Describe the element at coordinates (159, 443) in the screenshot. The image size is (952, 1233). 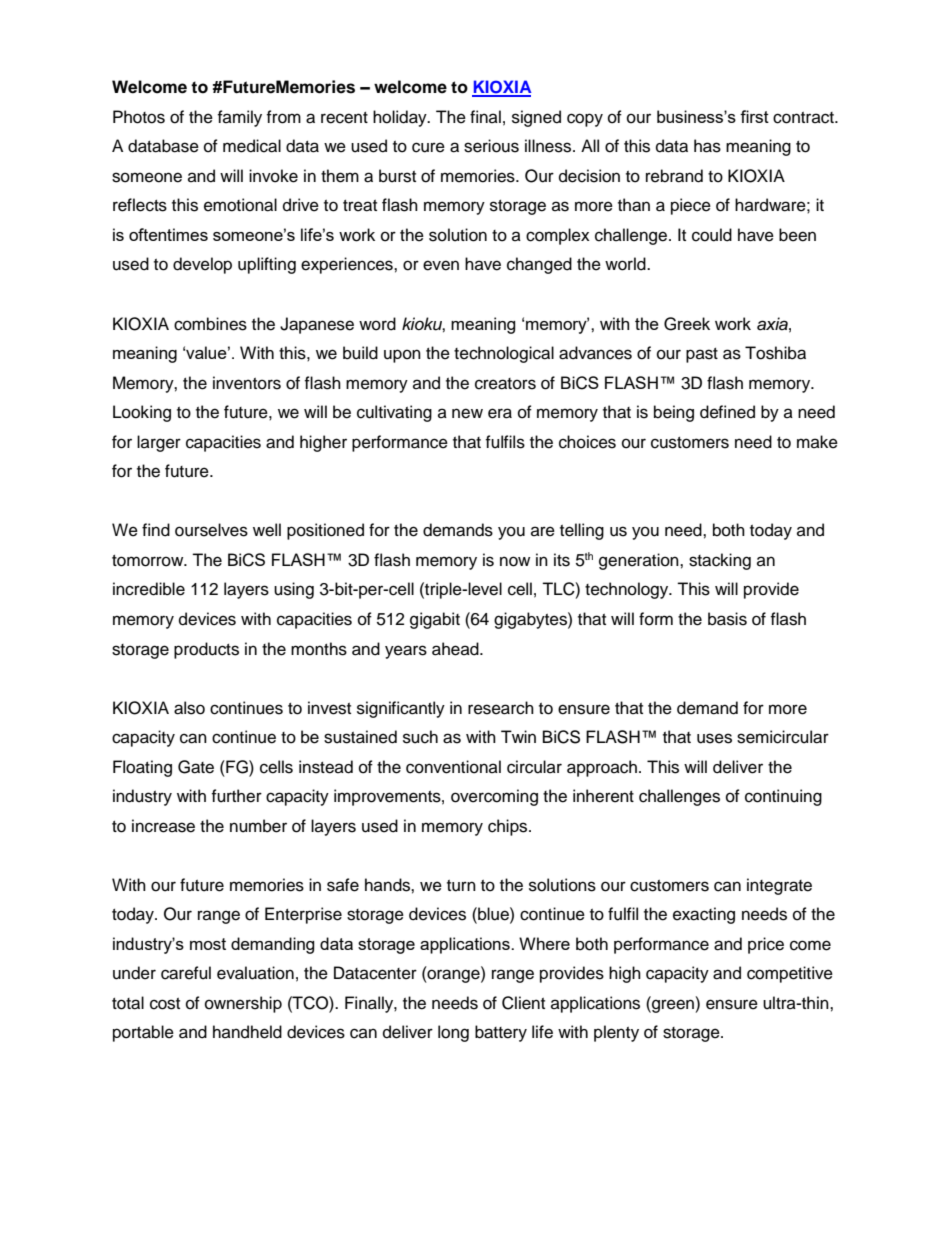
I see `larger` at that location.
